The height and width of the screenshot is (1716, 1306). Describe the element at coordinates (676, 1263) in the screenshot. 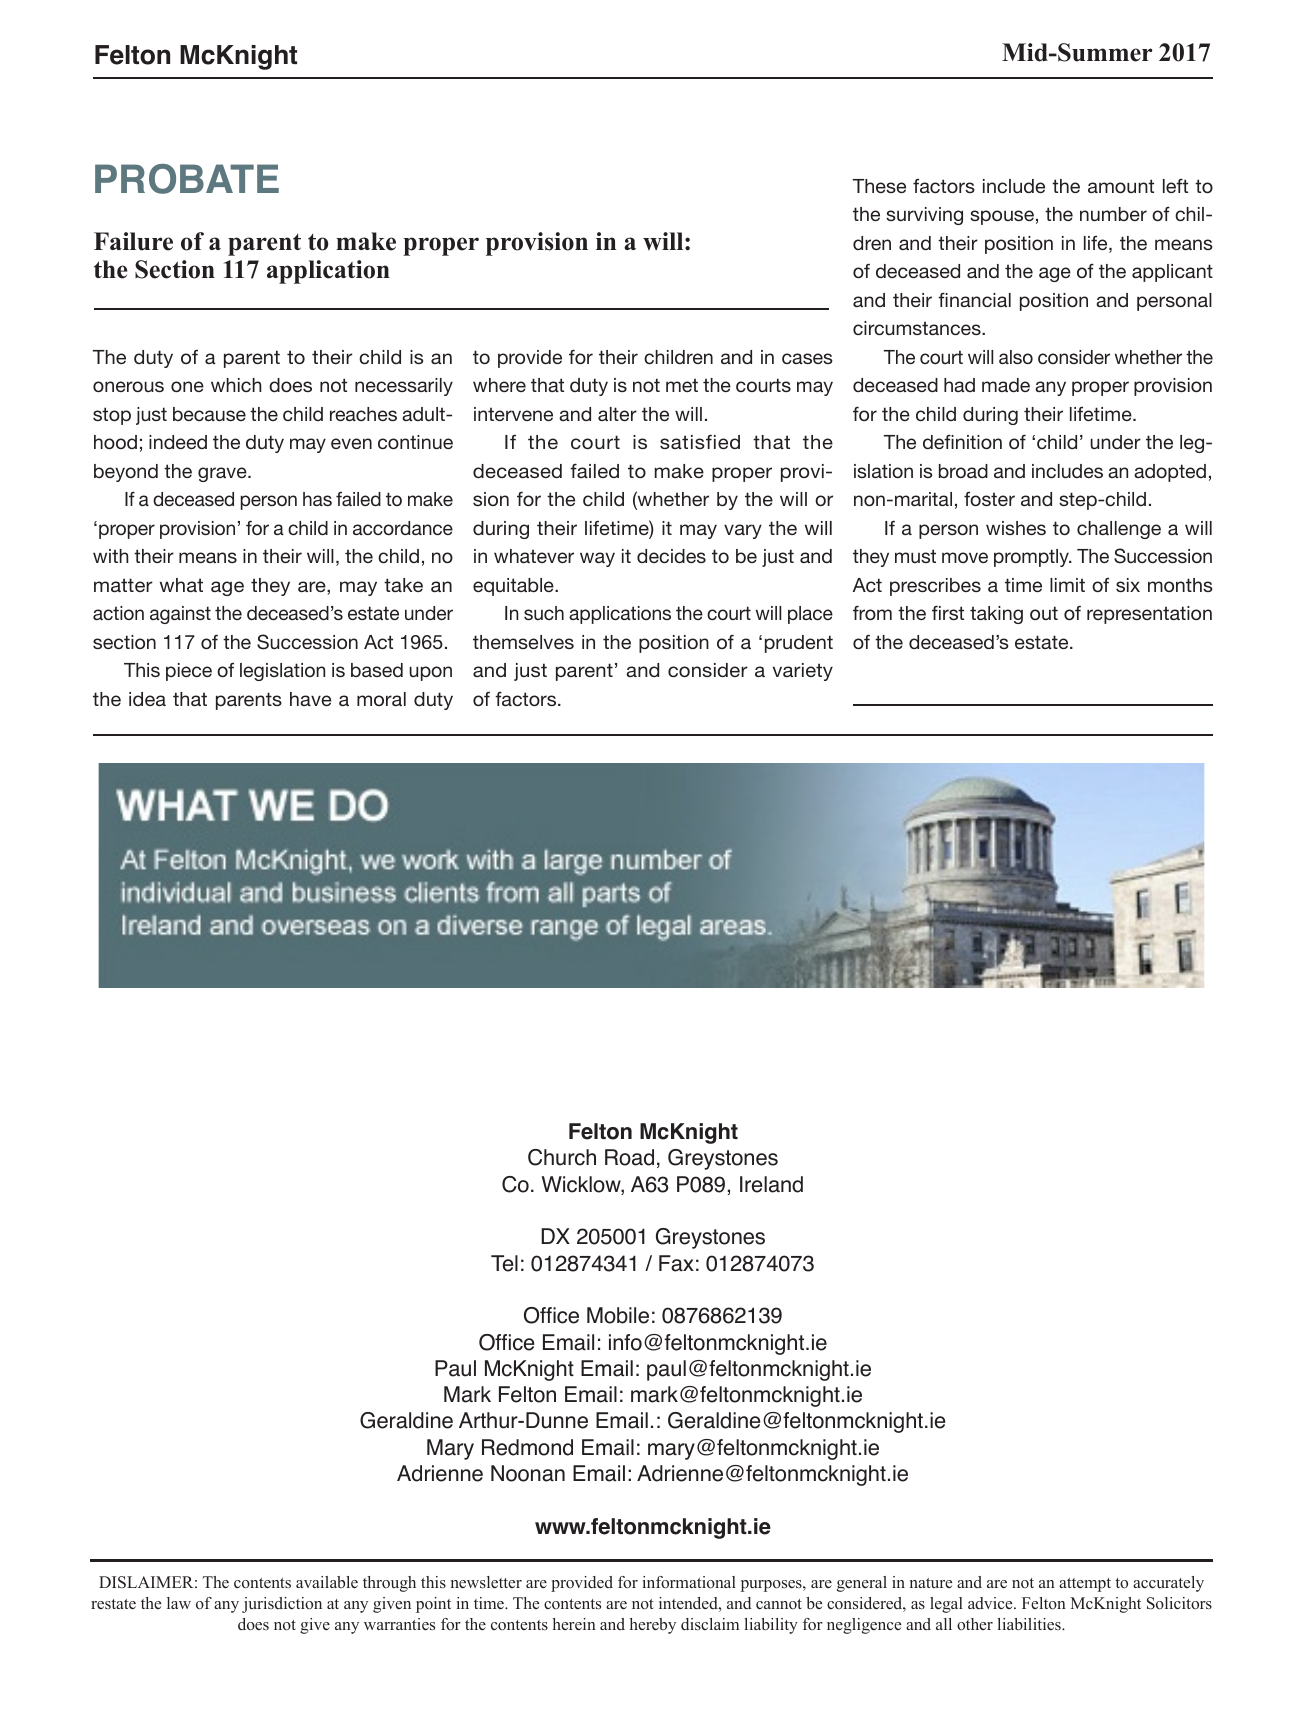

I see `Fax` at that location.
